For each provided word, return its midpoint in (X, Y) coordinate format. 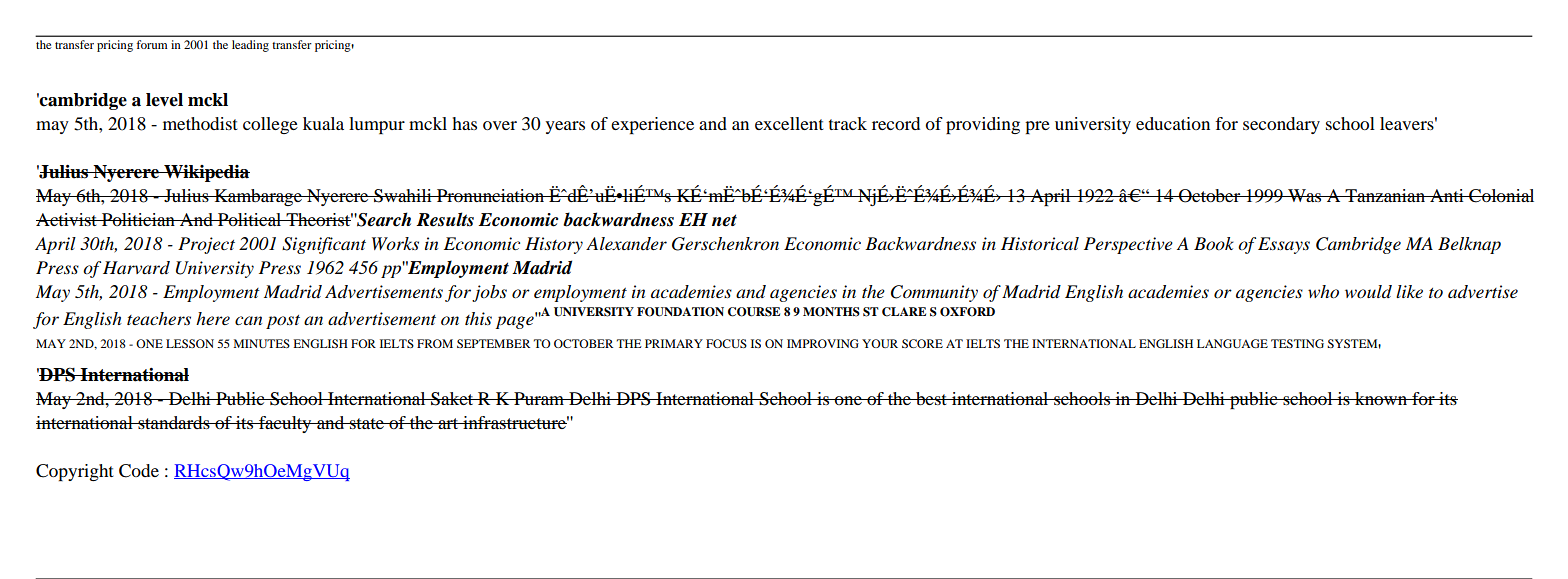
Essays (1284, 245)
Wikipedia (206, 173)
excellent (789, 123)
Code (139, 471)
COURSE (754, 312)
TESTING (1297, 343)
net (724, 220)
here (213, 318)
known (1381, 398)
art (448, 423)
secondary (1281, 125)
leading (250, 46)
